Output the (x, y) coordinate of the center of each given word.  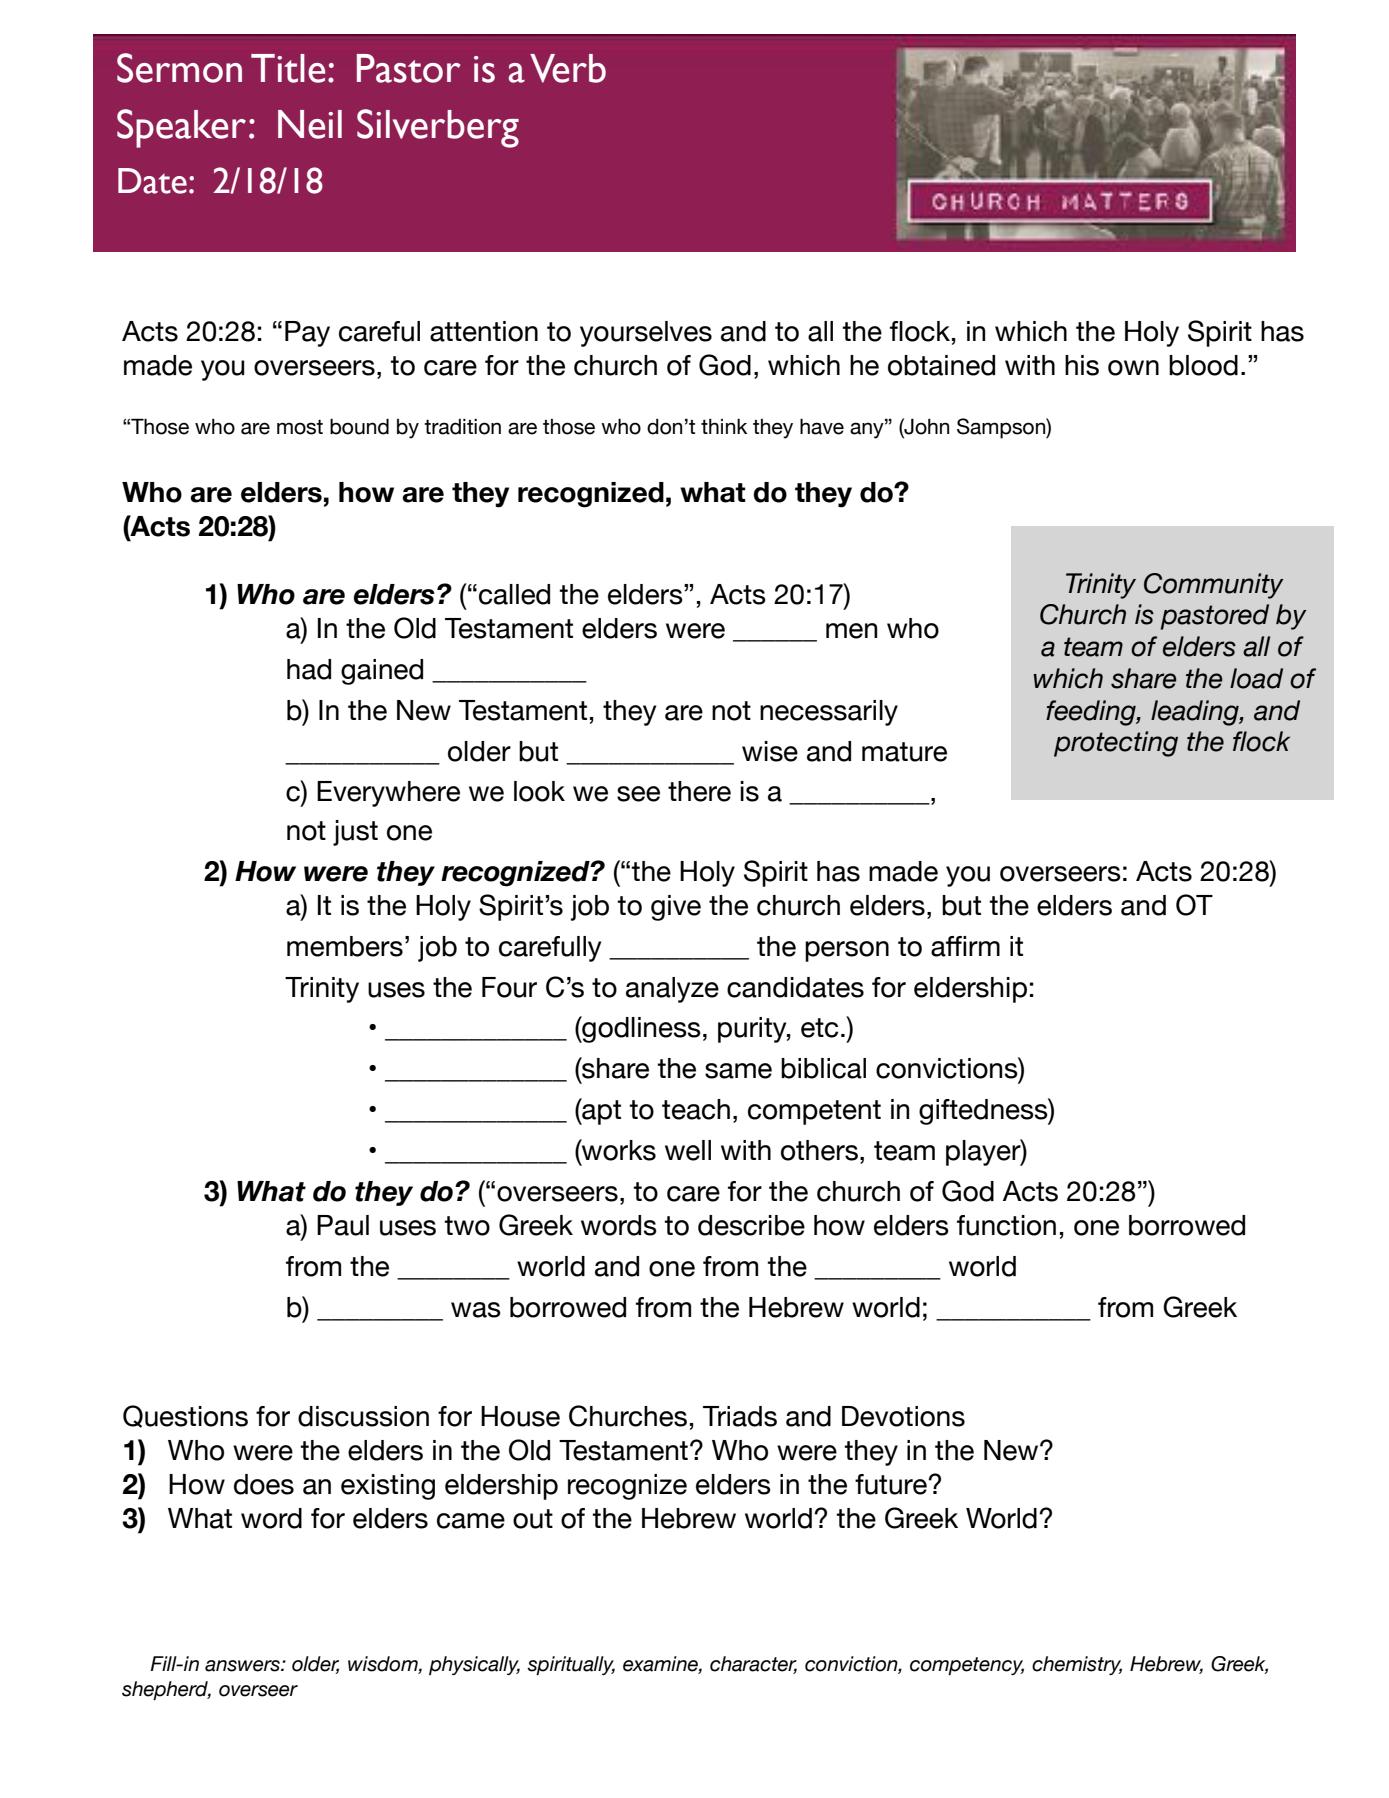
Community (1214, 586)
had (309, 669)
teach (696, 1109)
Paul (343, 1225)
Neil (310, 124)
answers (243, 1666)
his (1082, 365)
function (1006, 1225)
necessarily (829, 713)
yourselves (646, 334)
